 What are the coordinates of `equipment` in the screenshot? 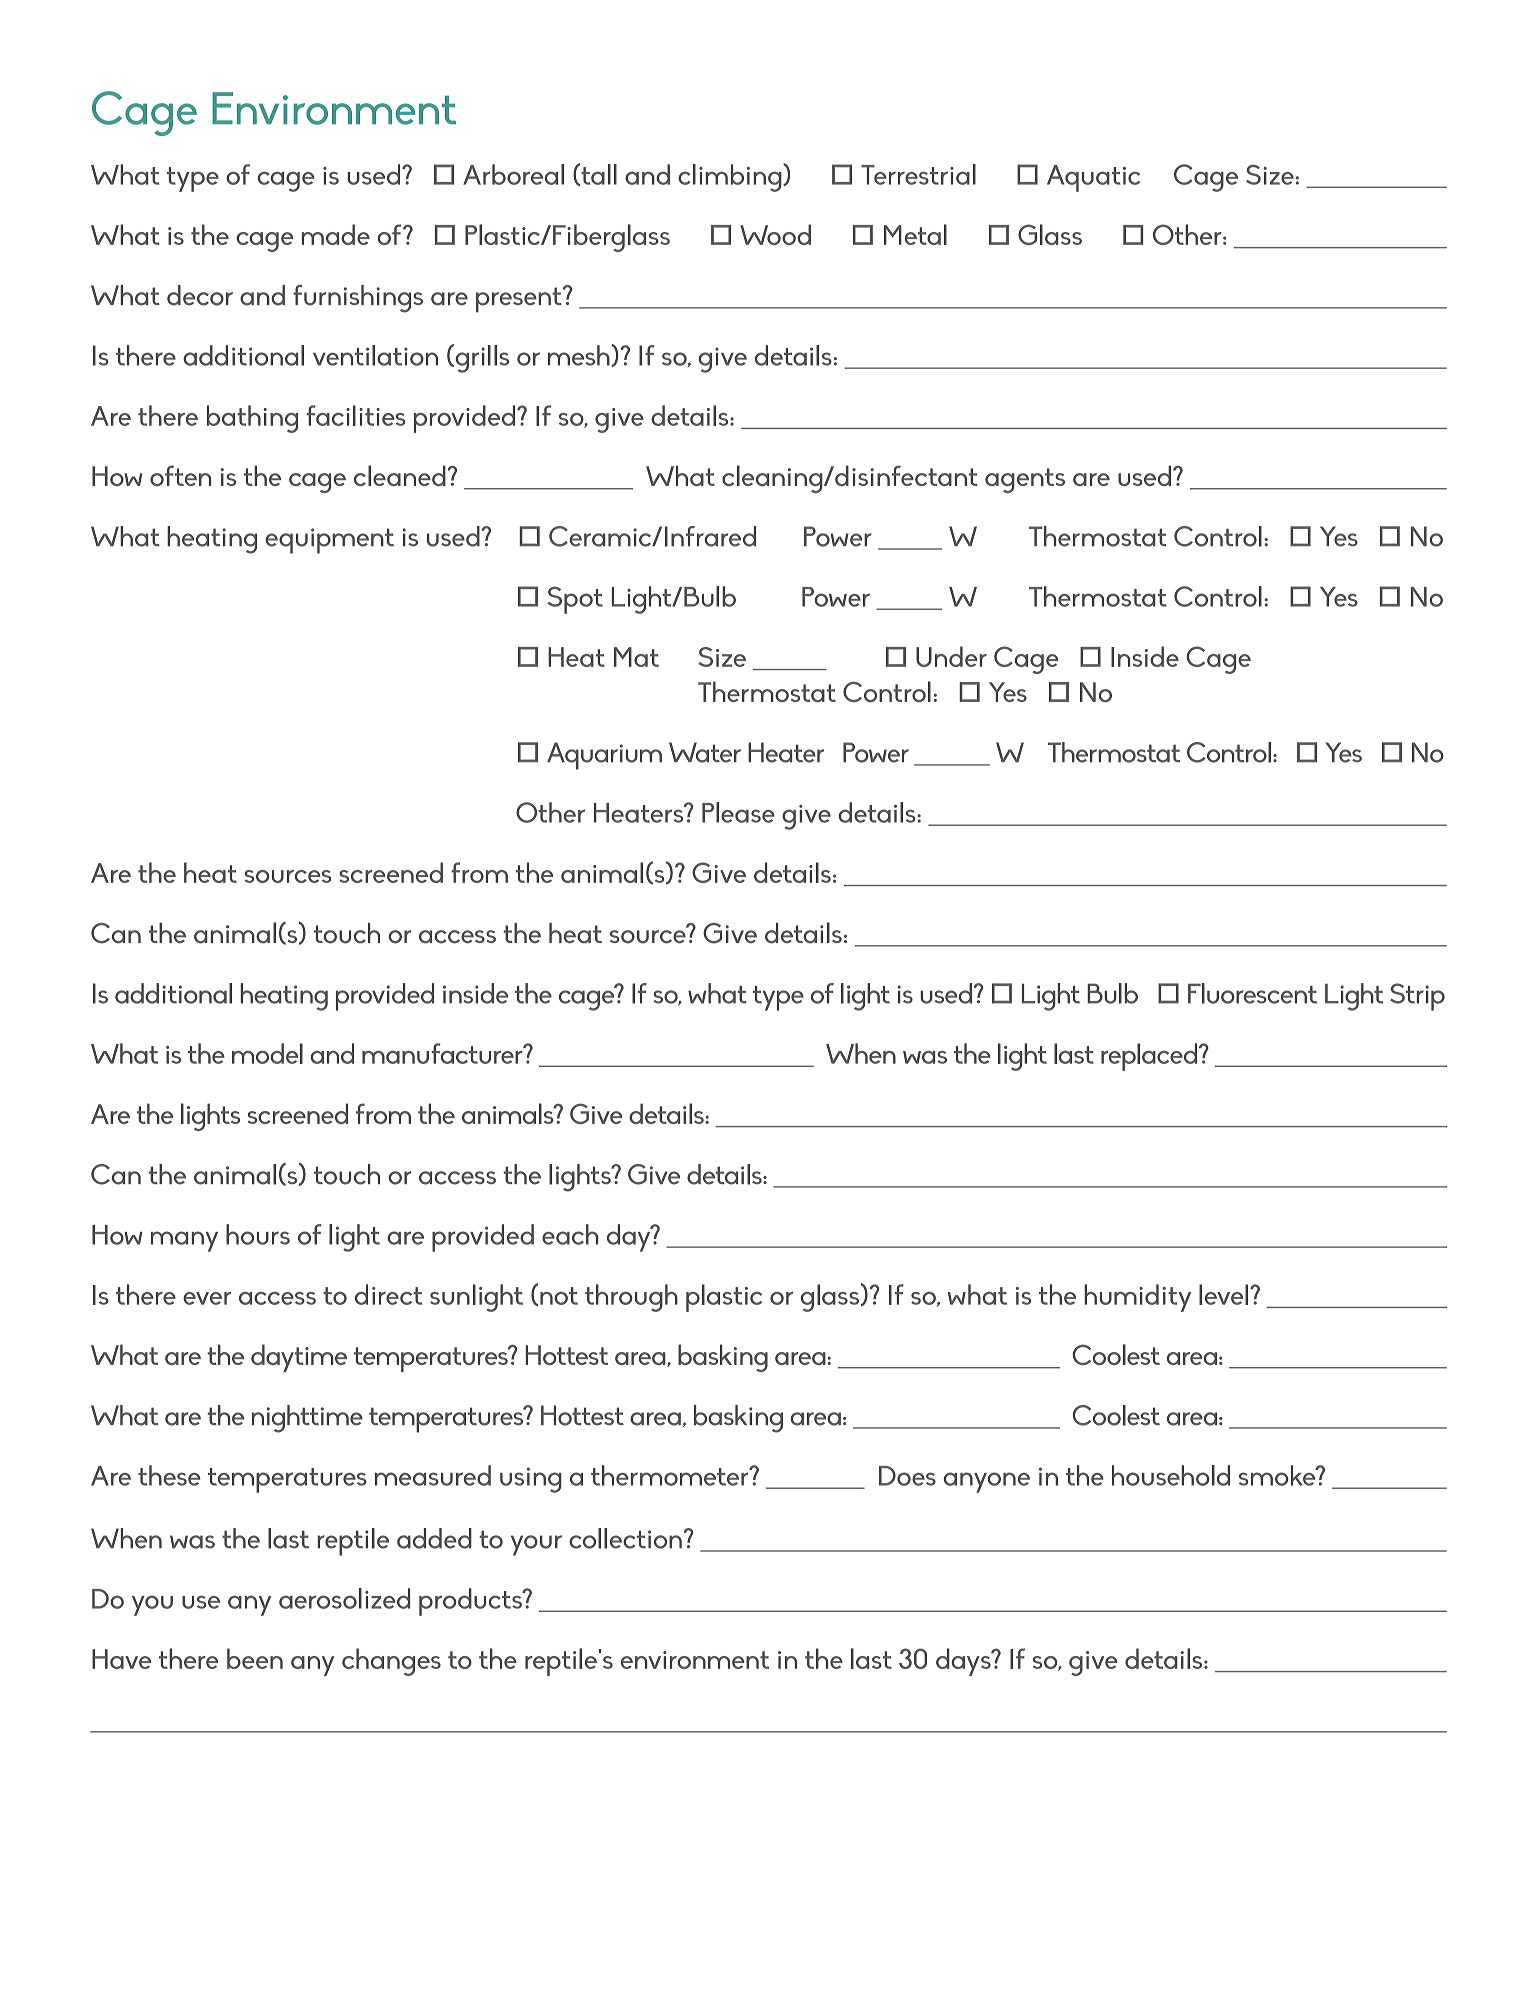 It's located at (329, 541).
